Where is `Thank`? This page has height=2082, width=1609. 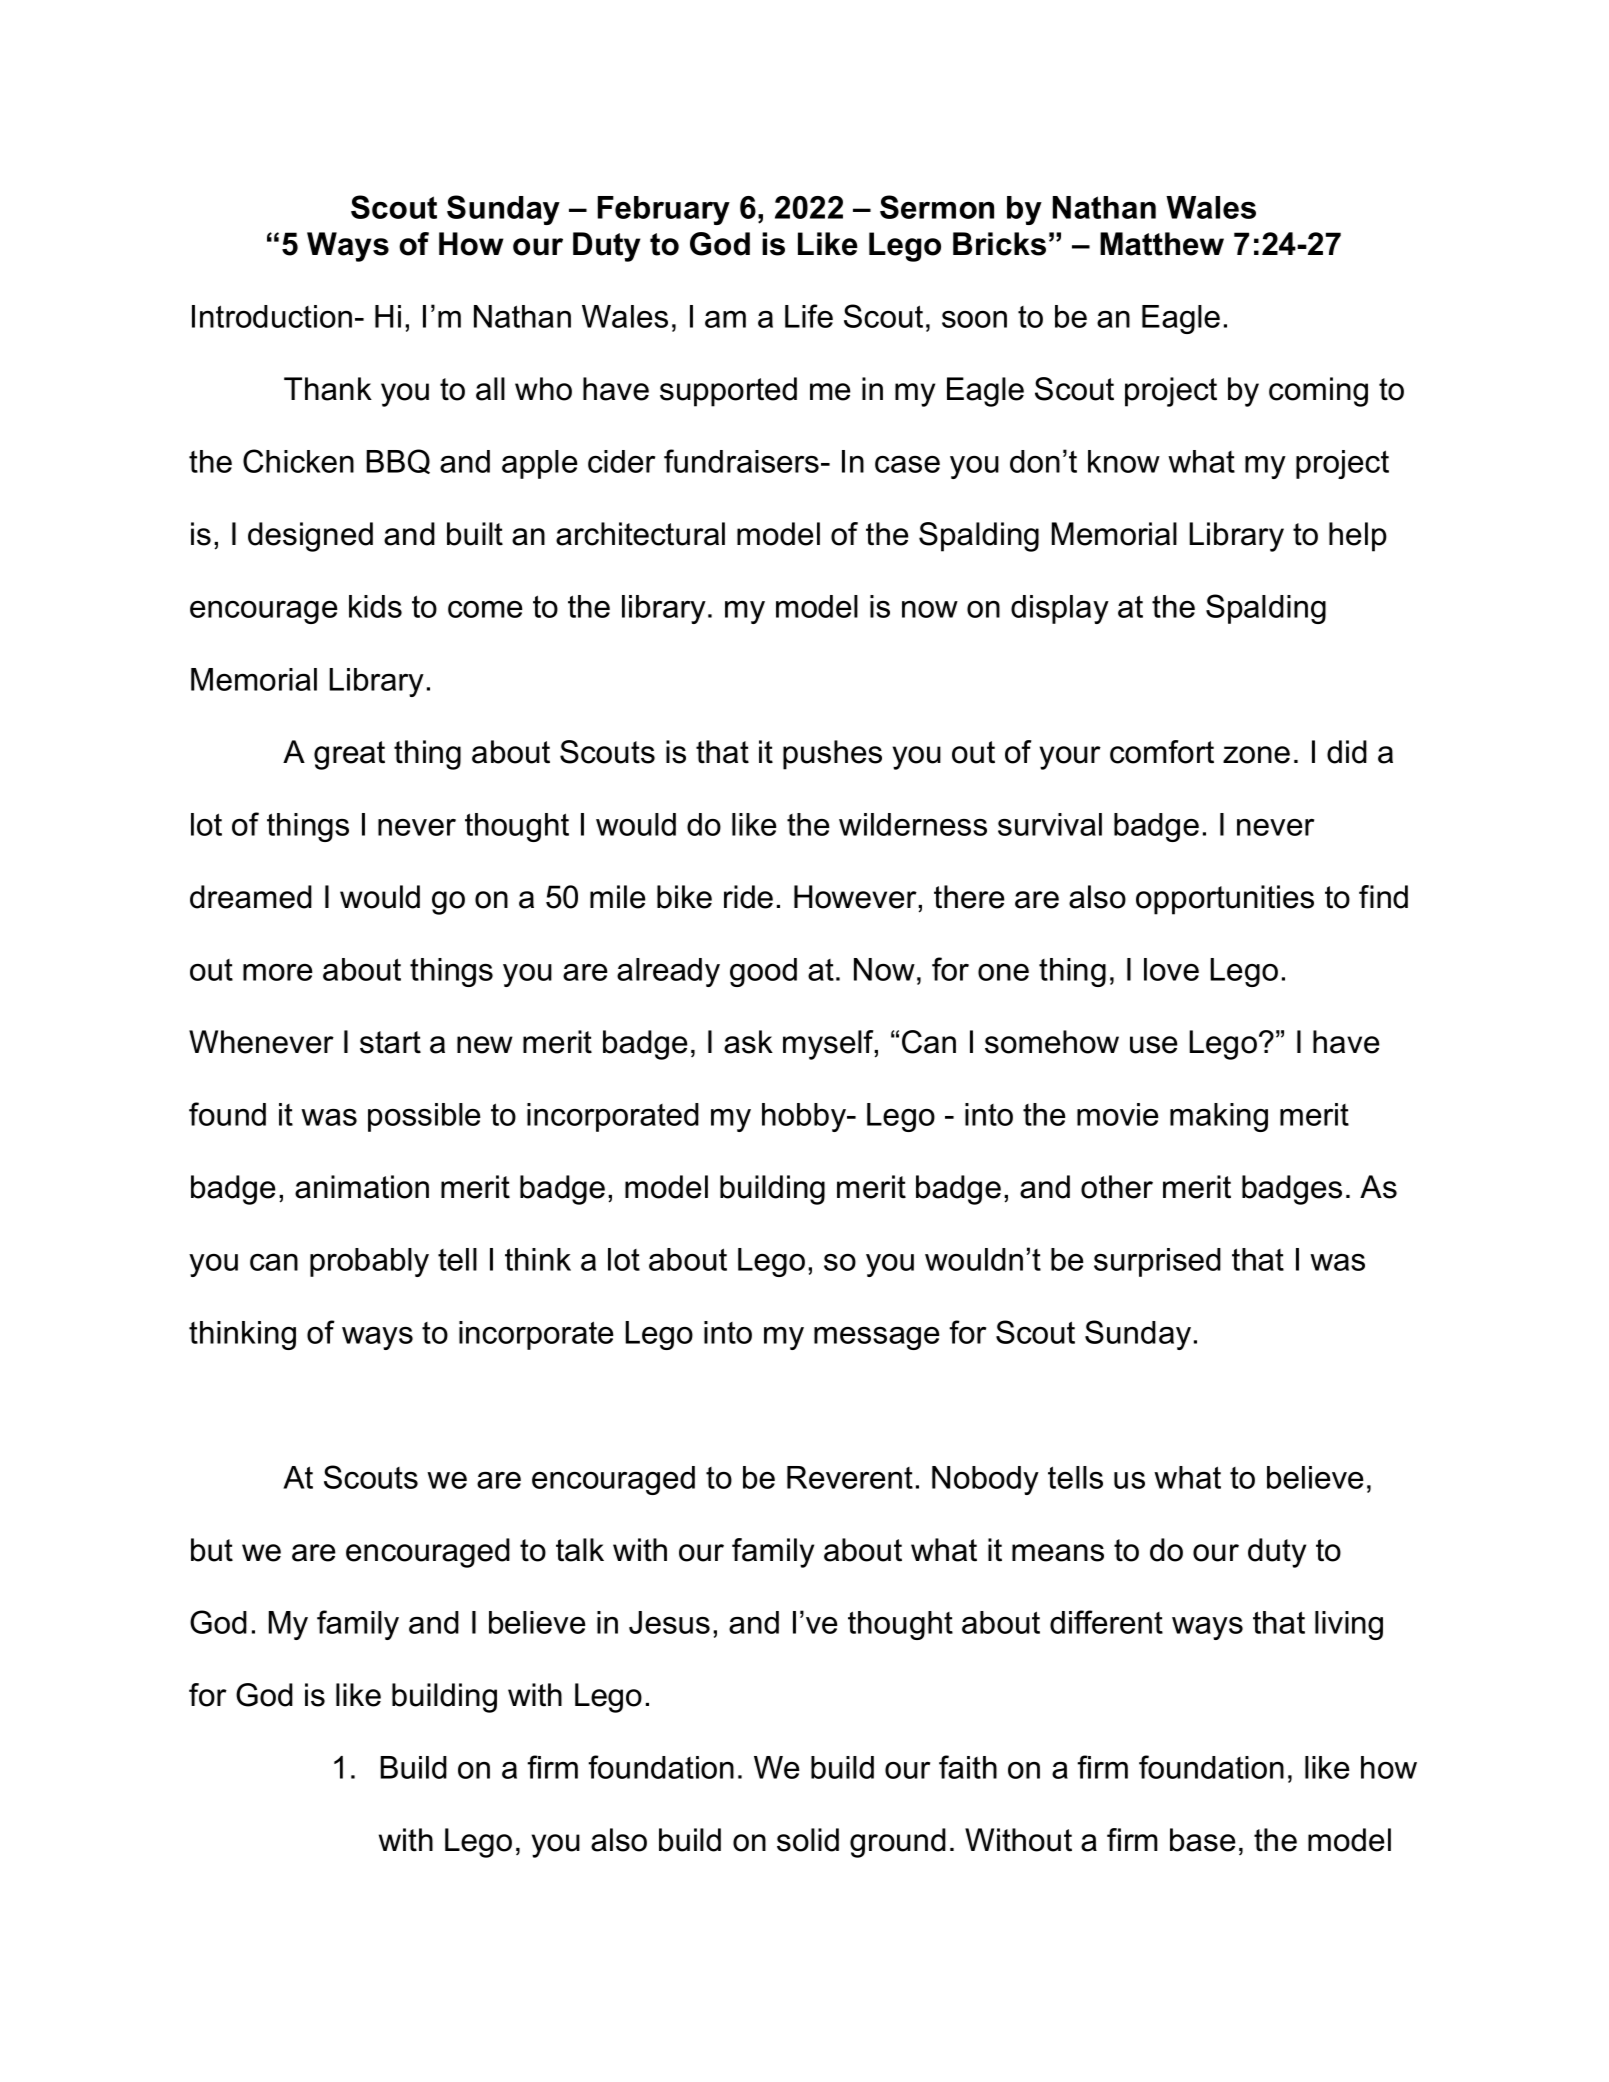 Thank is located at coordinates (328, 389).
